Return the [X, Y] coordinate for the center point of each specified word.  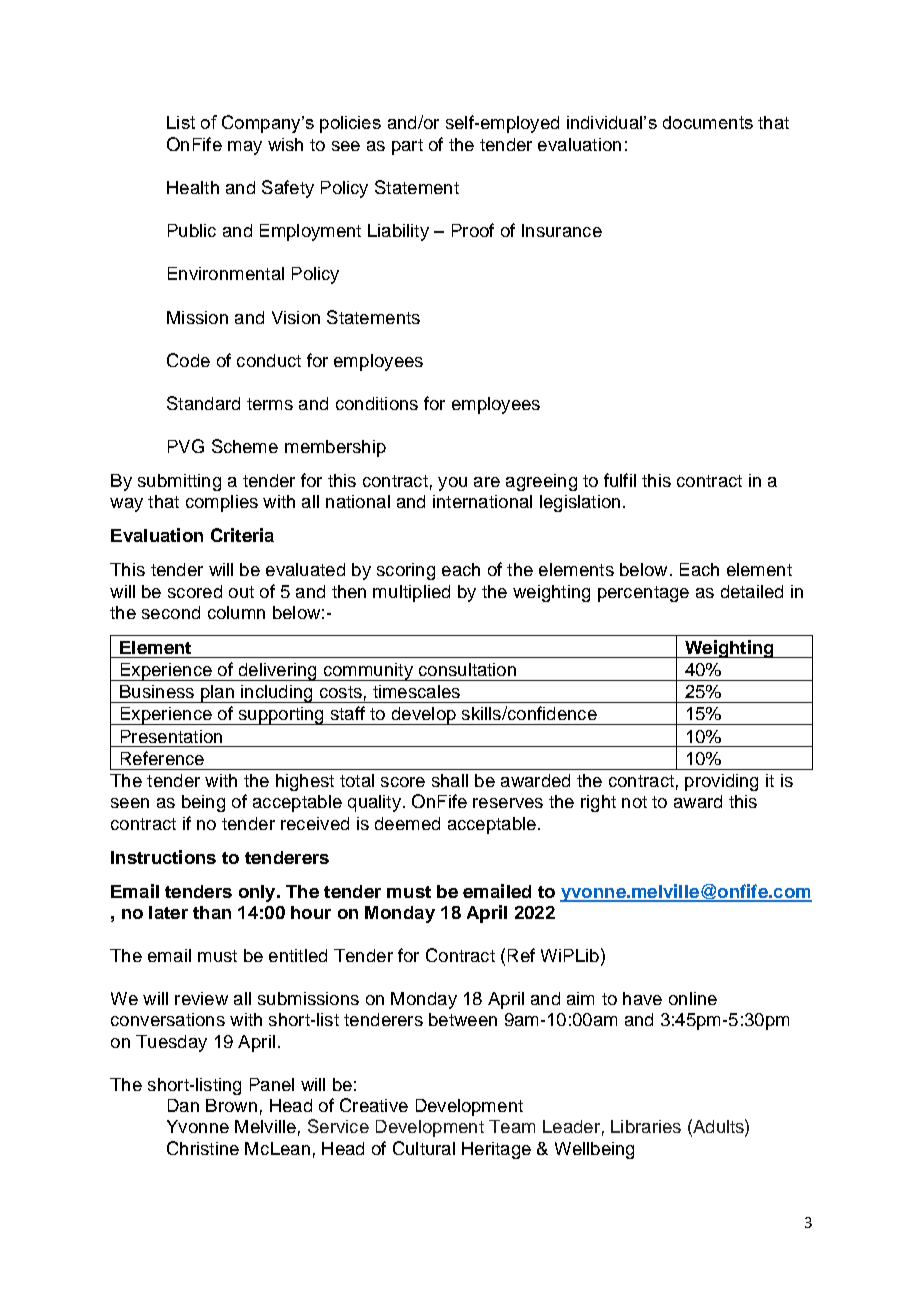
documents [708, 122]
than [212, 912]
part [407, 147]
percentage [643, 594]
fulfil [620, 480]
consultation [467, 669]
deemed [407, 823]
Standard [203, 403]
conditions [377, 403]
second [171, 612]
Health [193, 187]
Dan [183, 1105]
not [634, 802]
